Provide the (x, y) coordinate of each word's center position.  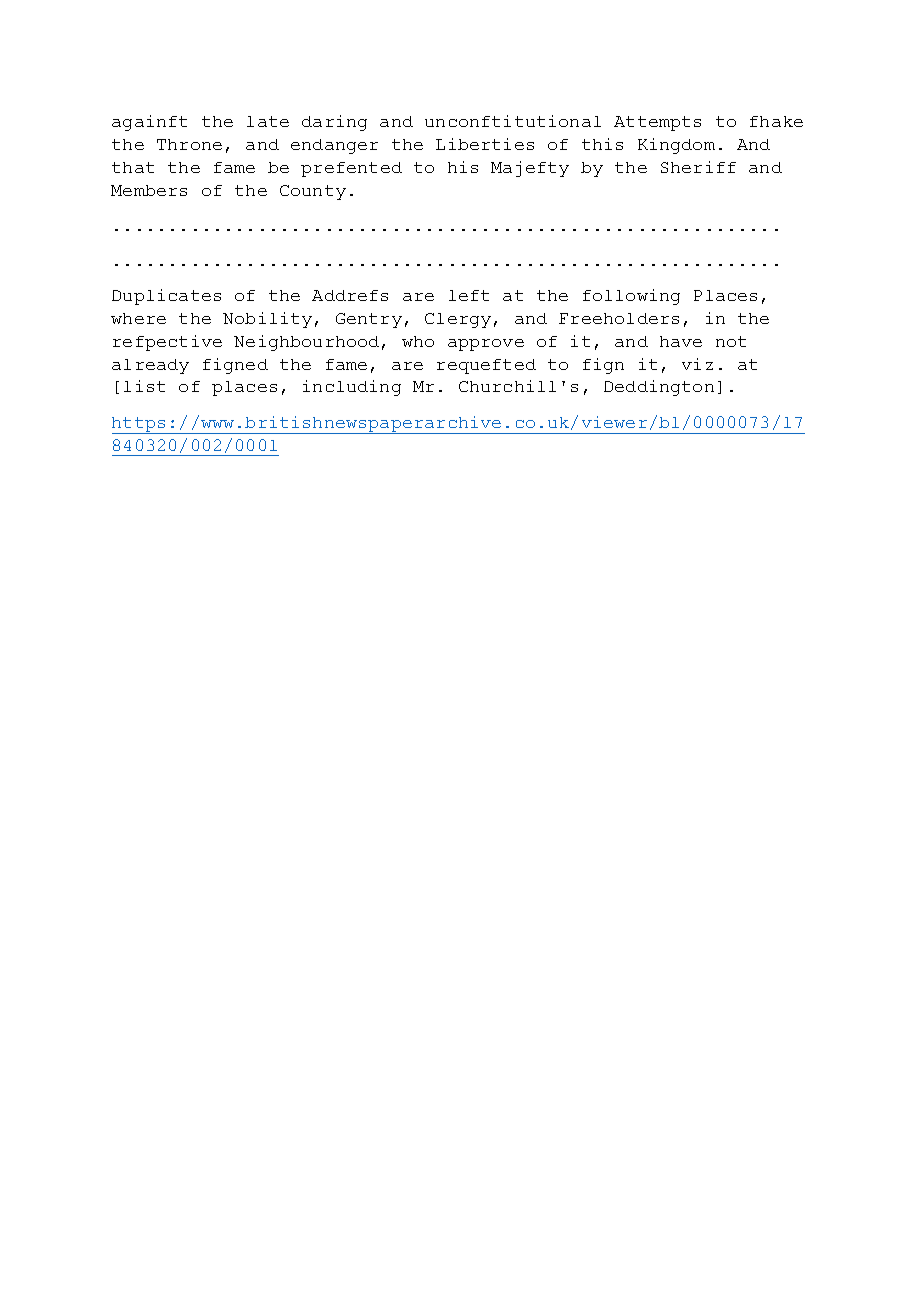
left (469, 295)
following (631, 297)
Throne (189, 144)
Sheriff (698, 167)
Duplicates (166, 297)
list (144, 386)
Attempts (657, 123)
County (313, 192)
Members (149, 190)
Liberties (485, 144)
